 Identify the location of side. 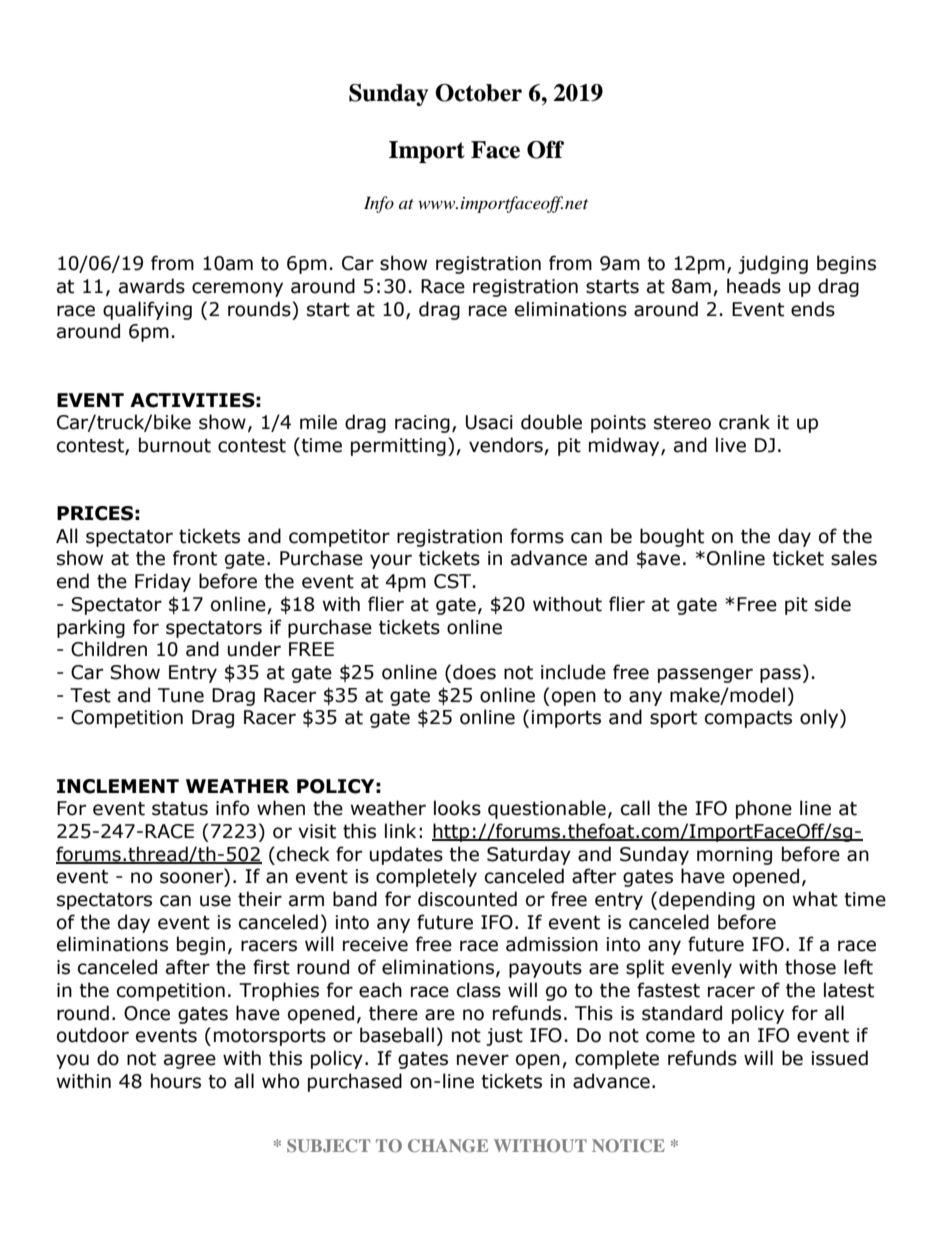
(833, 604).
